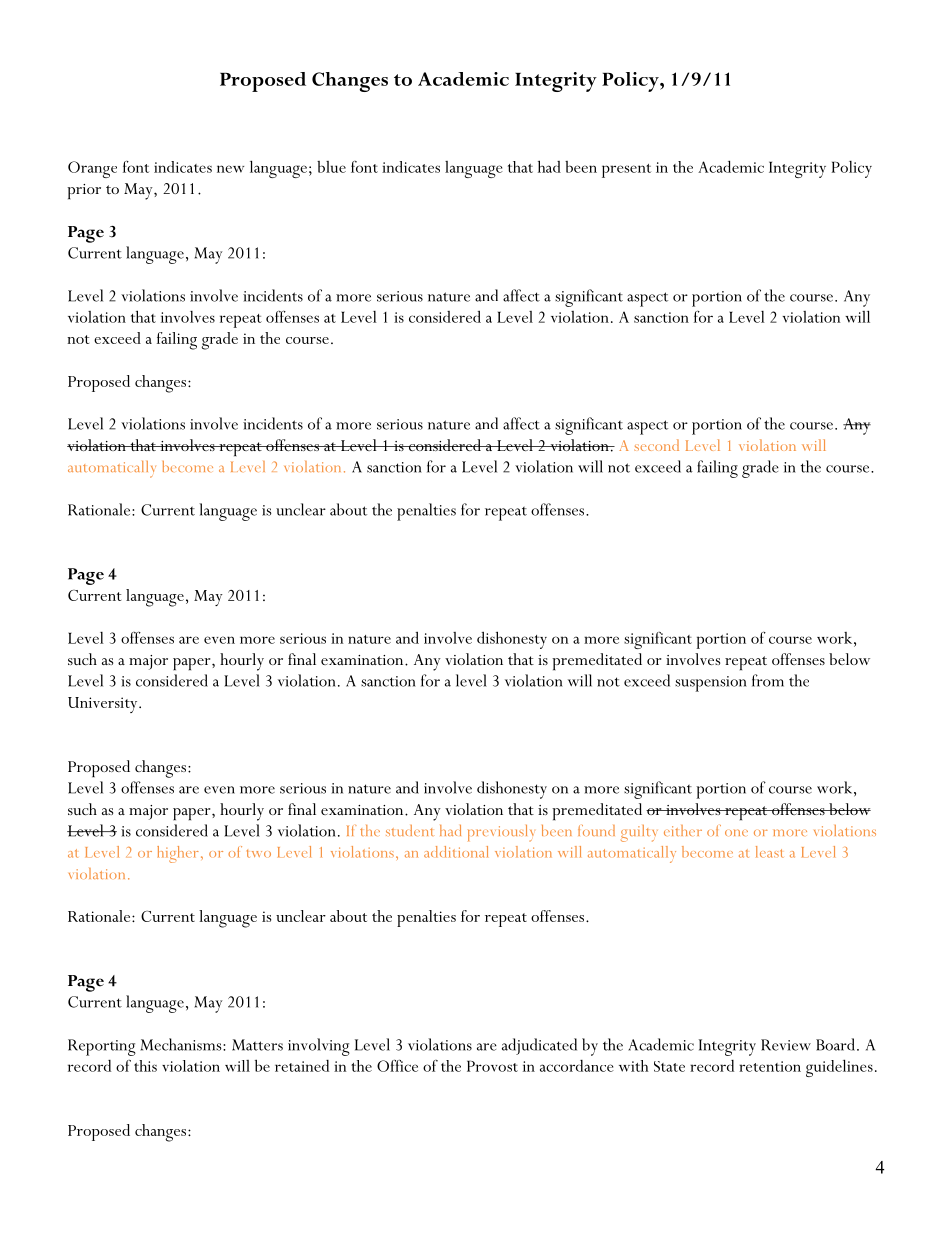 The width and height of the page is (952, 1233). Describe the element at coordinates (768, 680) in the page. I see `from` at that location.
